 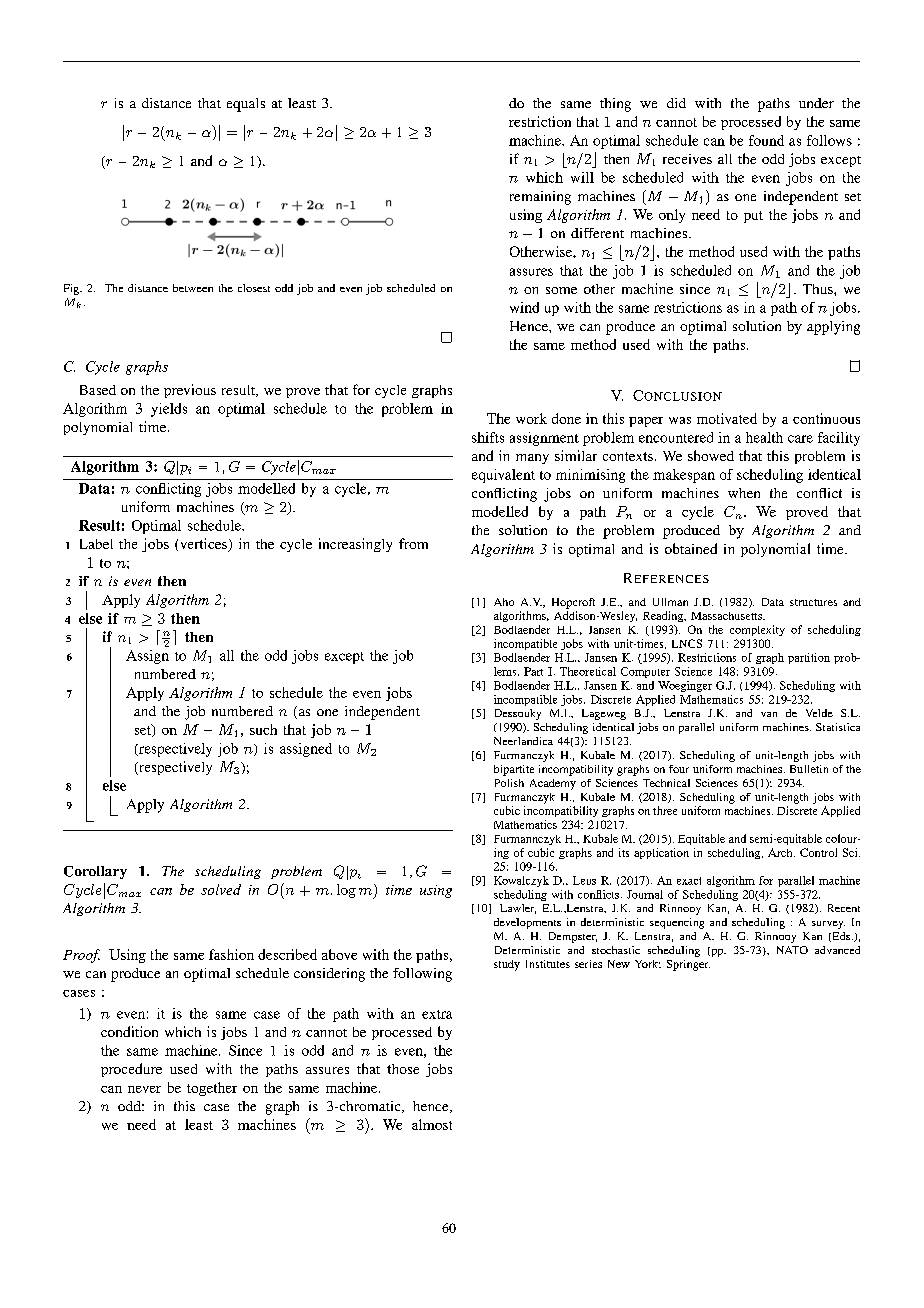 What do you see at coordinates (727, 616) in the screenshot?
I see `Massachusetts` at bounding box center [727, 616].
